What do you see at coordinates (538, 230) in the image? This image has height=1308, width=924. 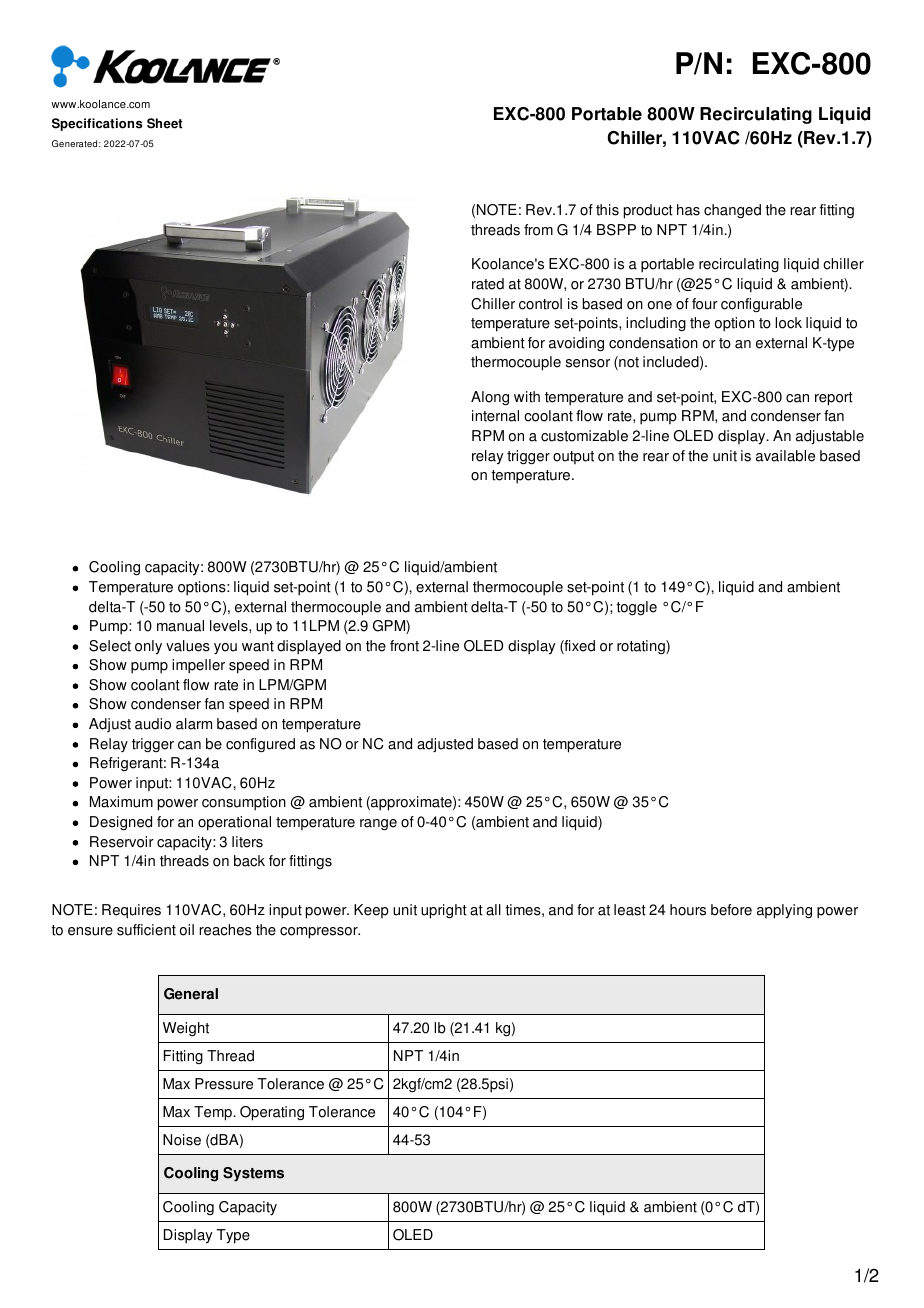 I see `from` at bounding box center [538, 230].
